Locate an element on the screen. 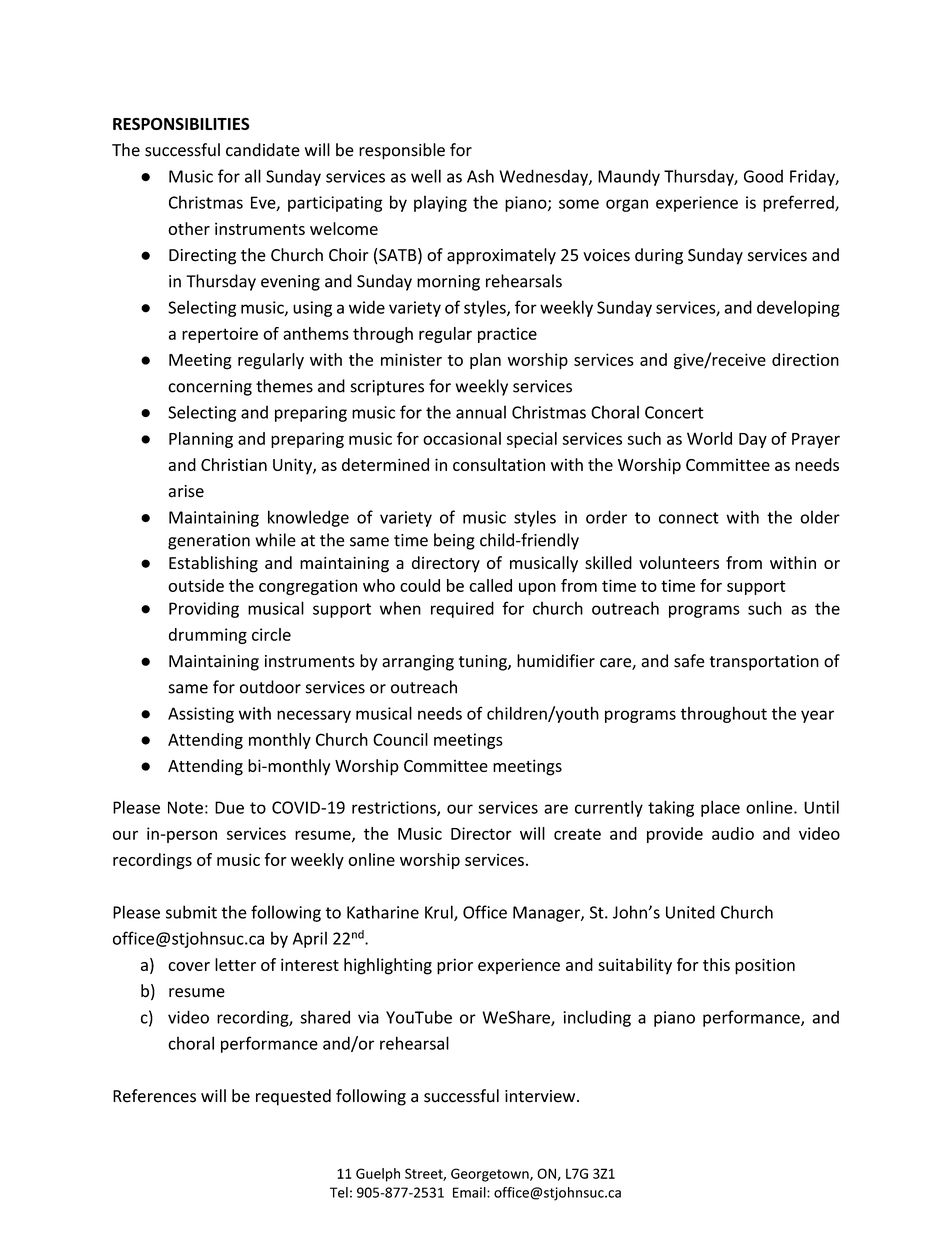  drumming is located at coordinates (208, 636).
